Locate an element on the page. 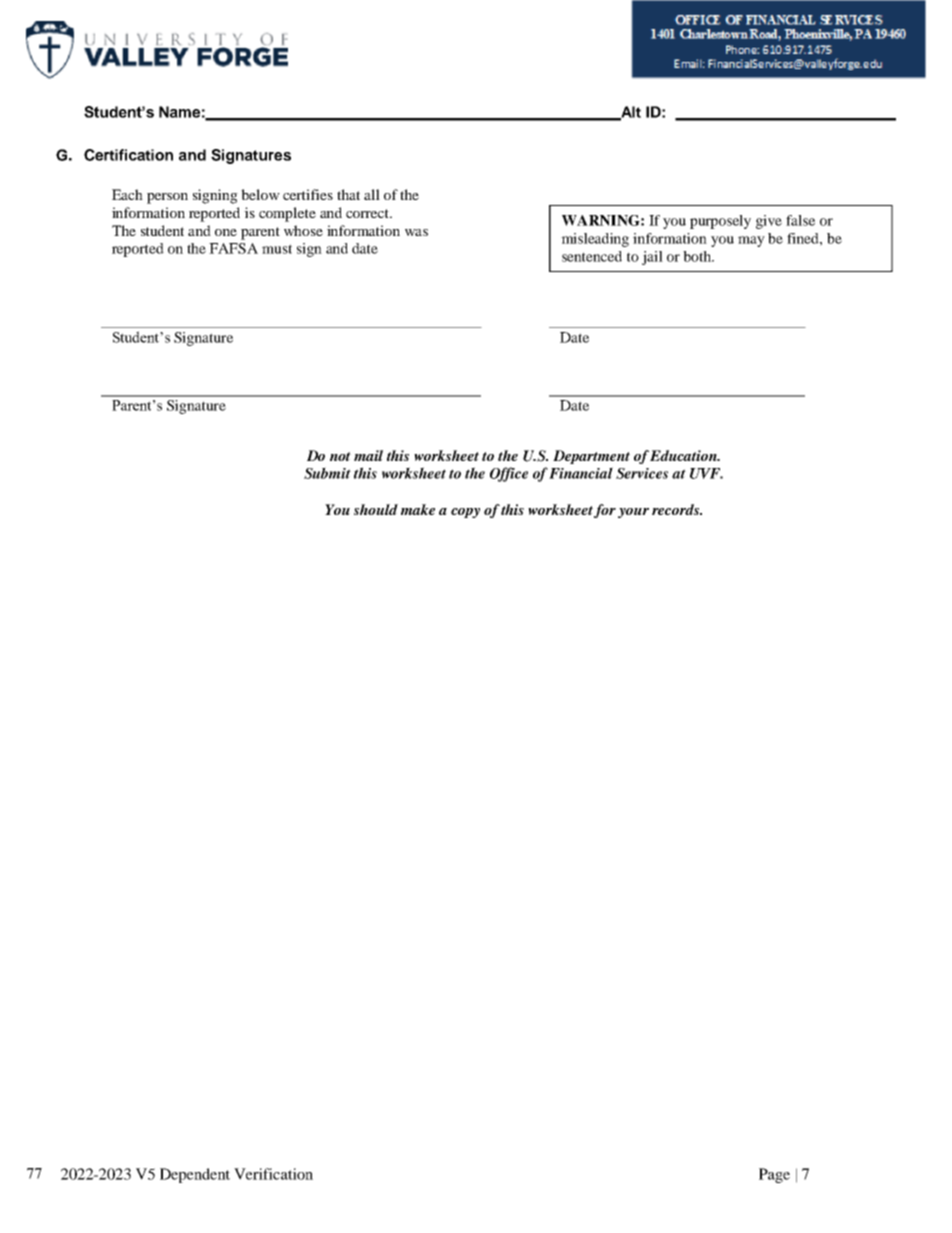  Verification is located at coordinates (273, 1174).
